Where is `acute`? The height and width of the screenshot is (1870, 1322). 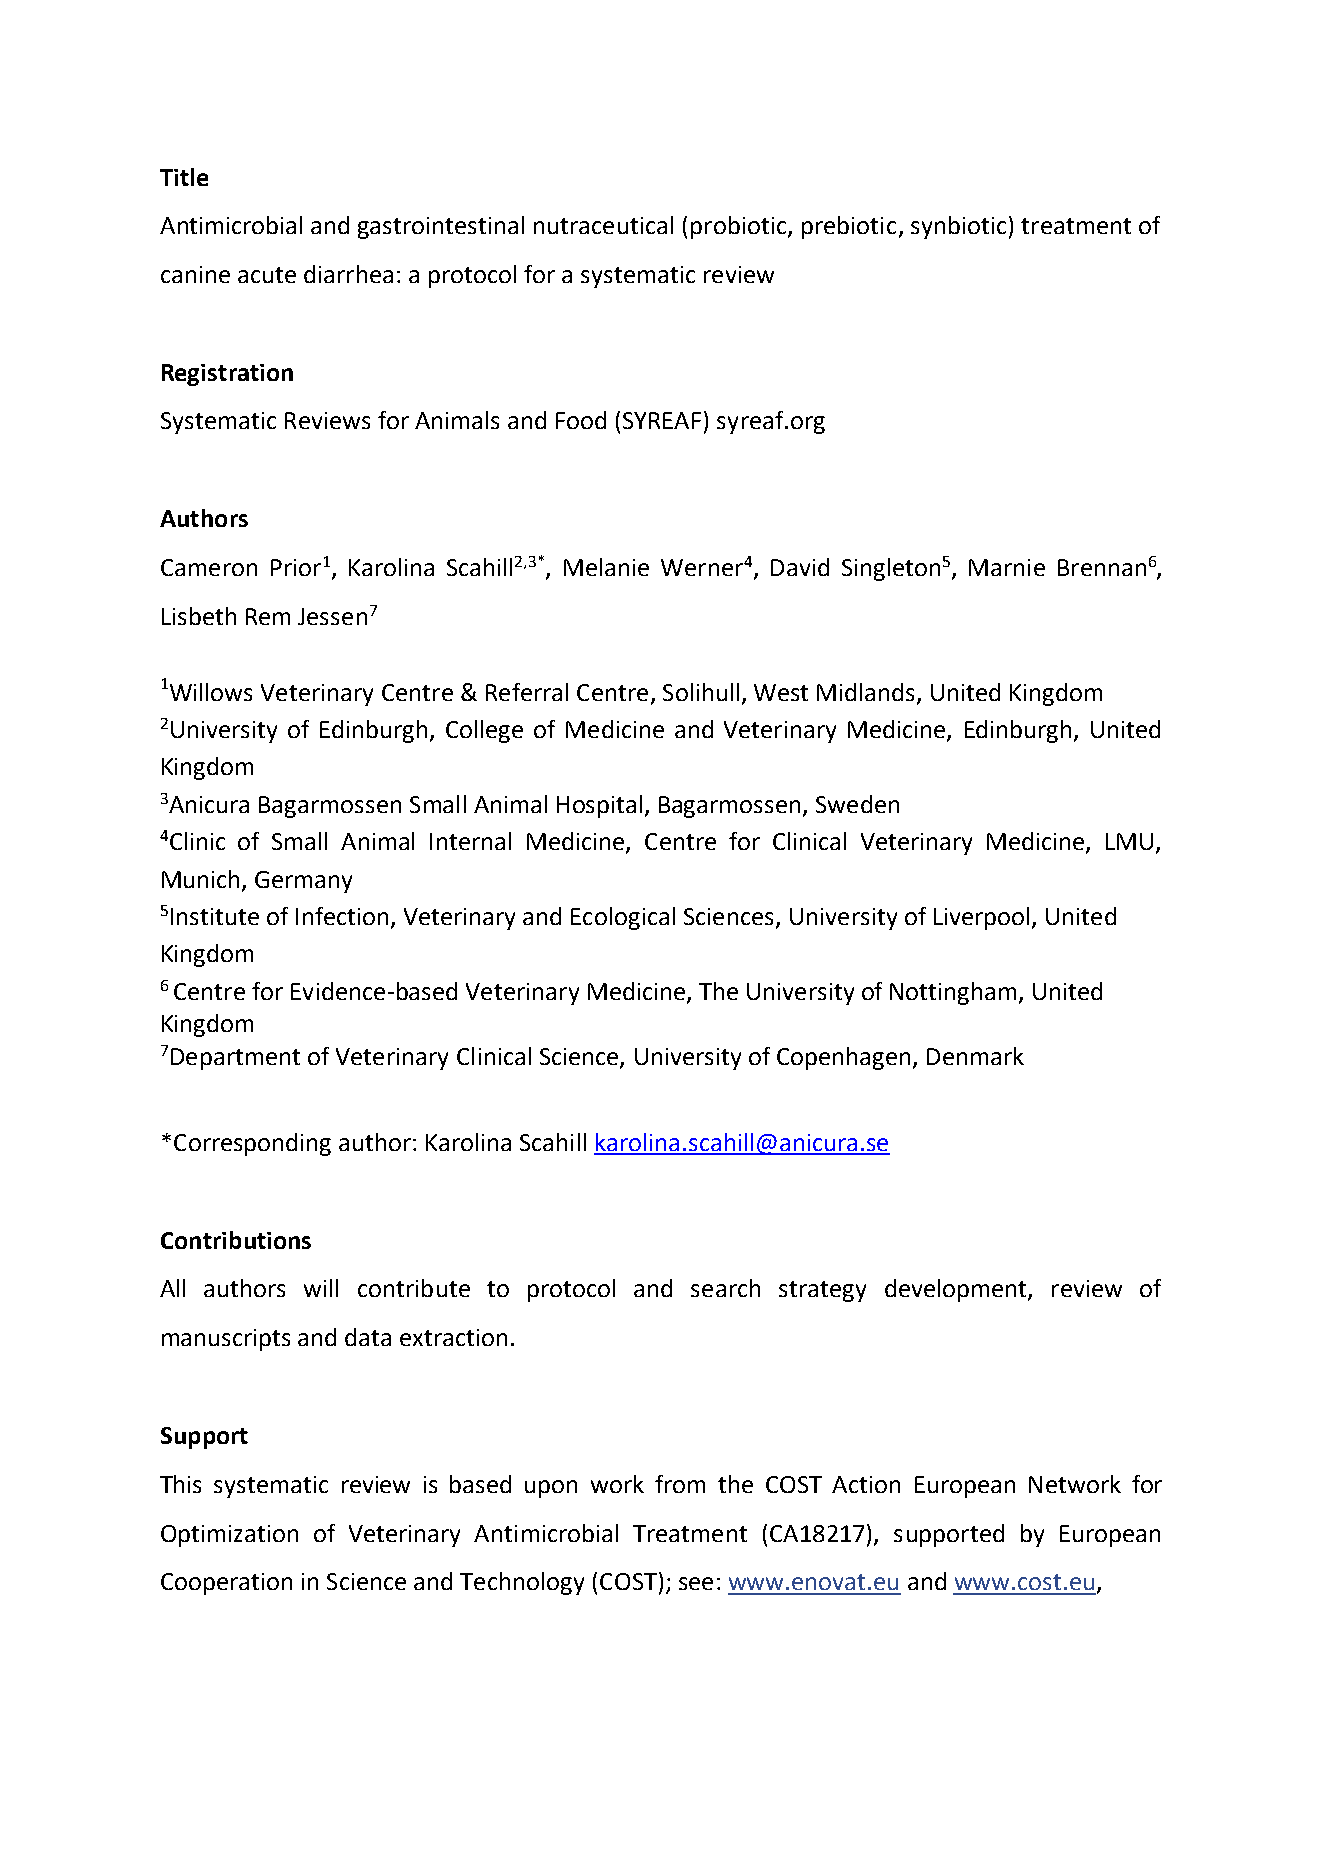
acute is located at coordinates (267, 275).
